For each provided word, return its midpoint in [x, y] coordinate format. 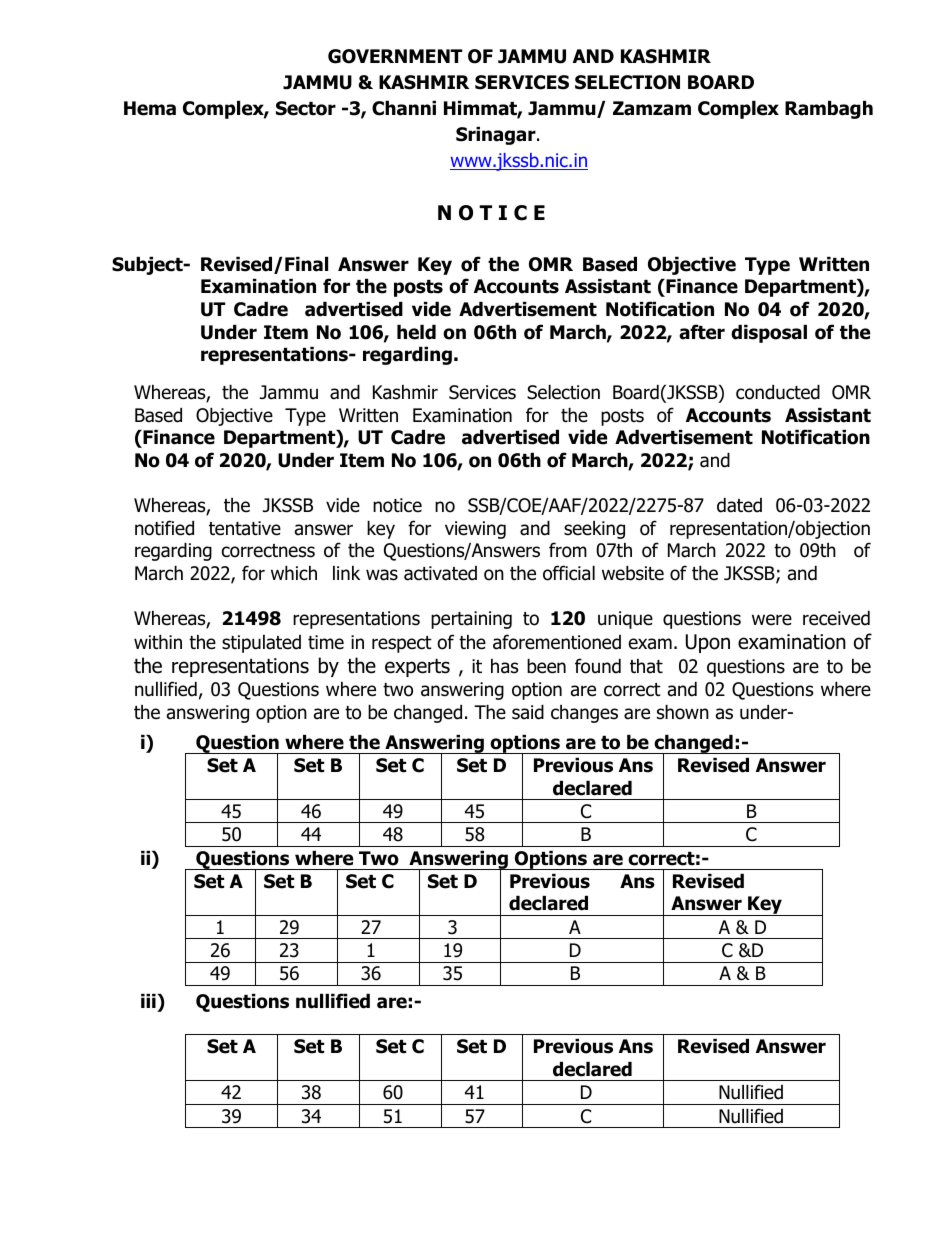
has [504, 666]
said [528, 712]
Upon [708, 643]
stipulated [261, 644]
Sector [306, 108]
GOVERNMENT [395, 56]
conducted [778, 392]
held [416, 332]
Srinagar [497, 136]
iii [148, 1001]
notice [397, 505]
